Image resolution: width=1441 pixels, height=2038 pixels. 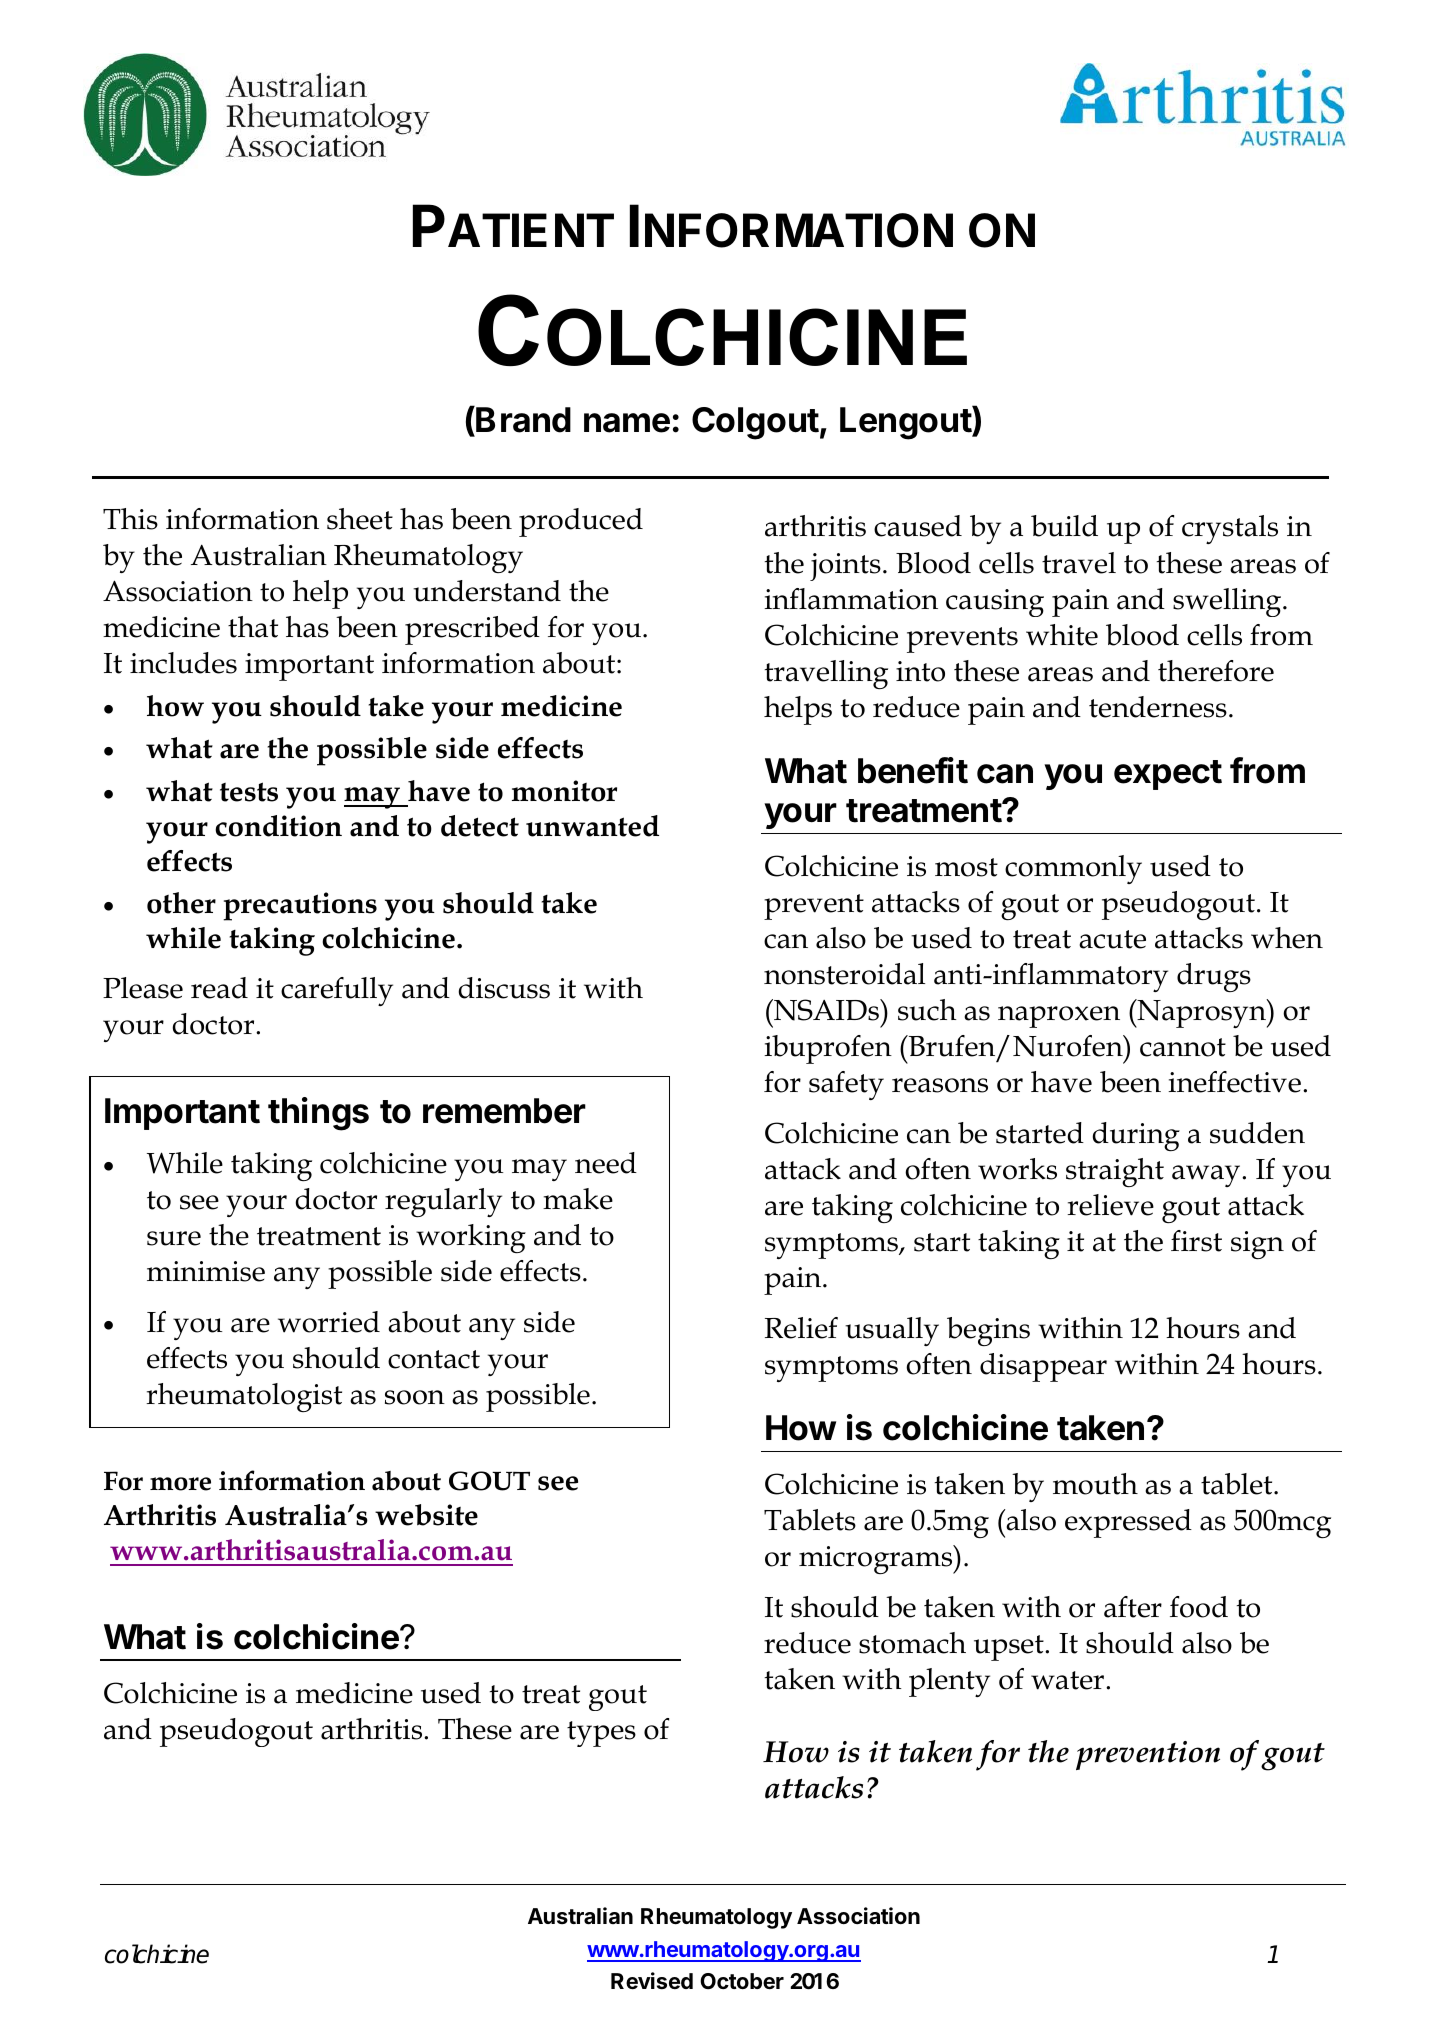 I want to click on Relief, so click(x=801, y=1328).
